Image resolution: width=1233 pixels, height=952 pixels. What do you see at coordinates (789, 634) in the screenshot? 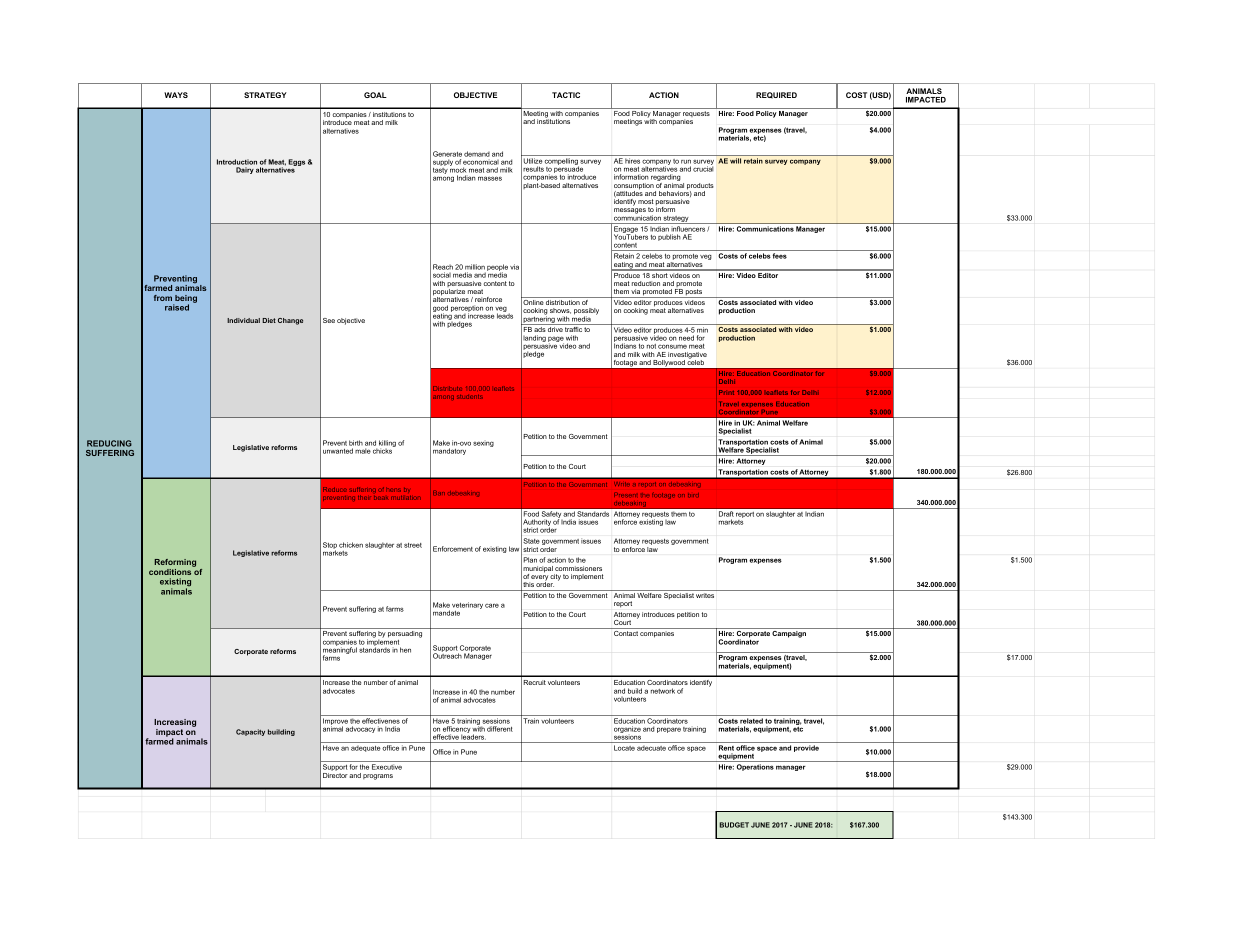
I see `Campaign` at bounding box center [789, 634].
